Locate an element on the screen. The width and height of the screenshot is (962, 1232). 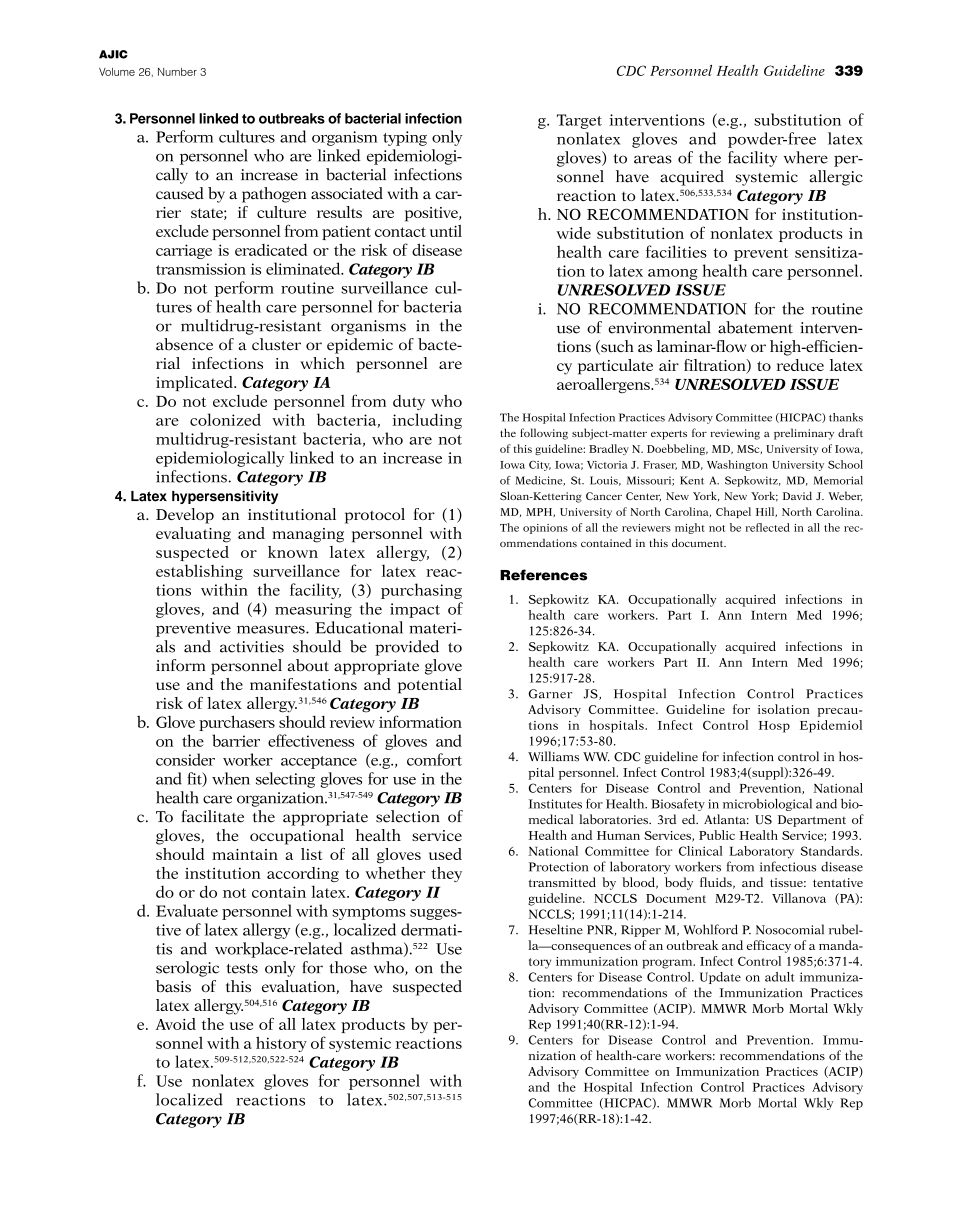
opinions is located at coordinates (545, 529).
